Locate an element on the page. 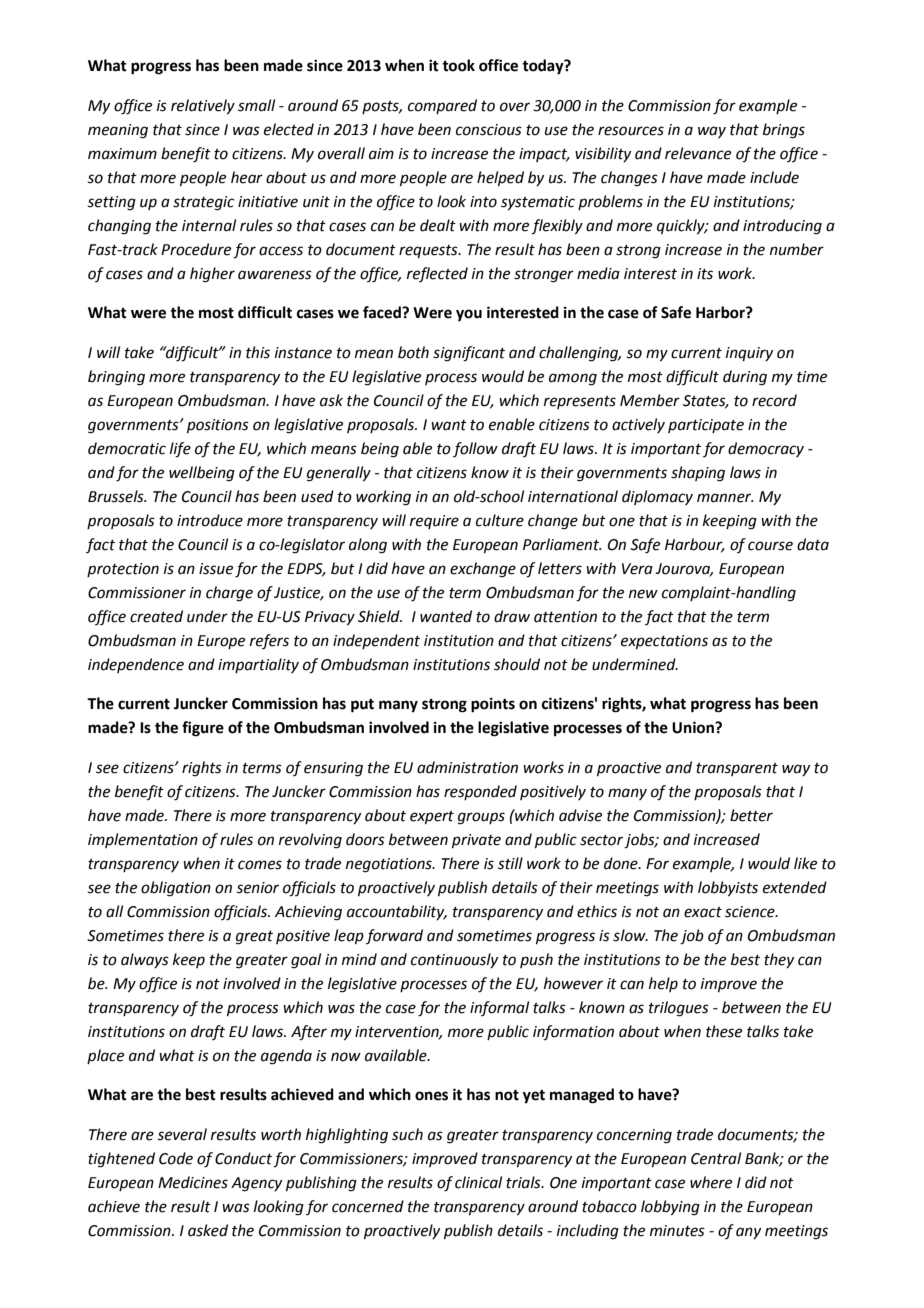 The height and width of the document is (1308, 924). Medicines is located at coordinates (193, 1182).
